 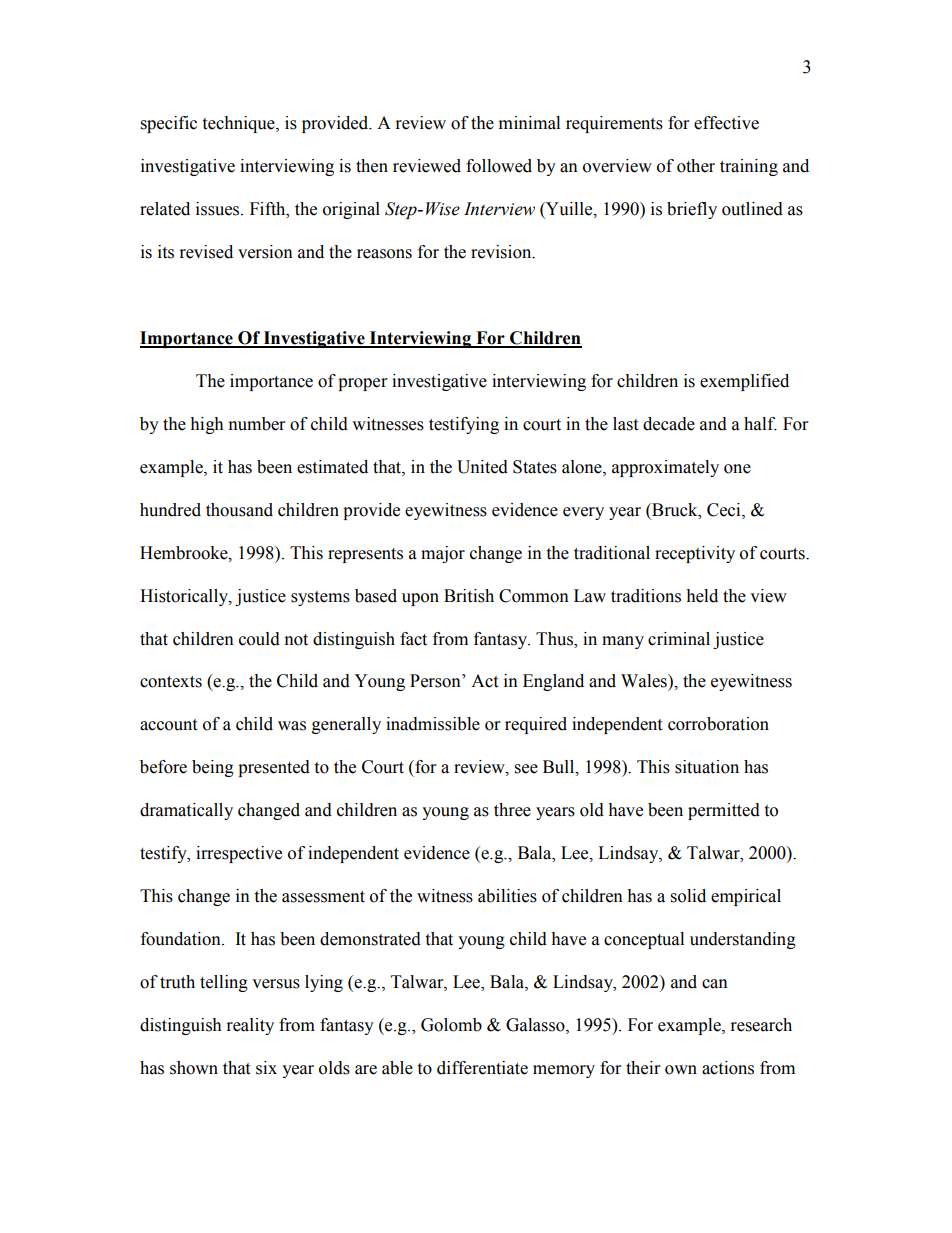 I want to click on actions, so click(x=728, y=1068).
